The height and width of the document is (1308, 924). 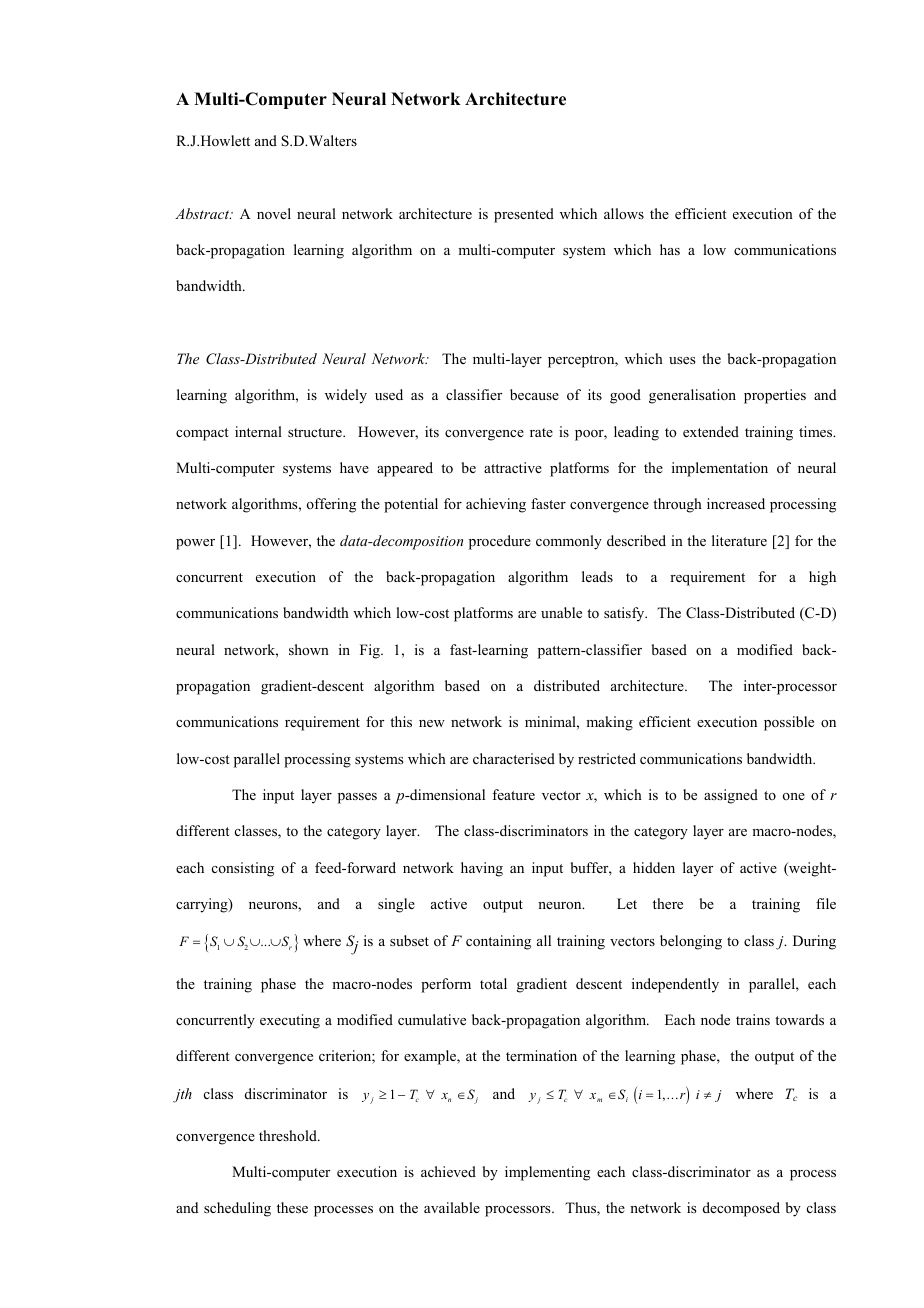 What do you see at coordinates (741, 1209) in the document?
I see `decomposed` at bounding box center [741, 1209].
